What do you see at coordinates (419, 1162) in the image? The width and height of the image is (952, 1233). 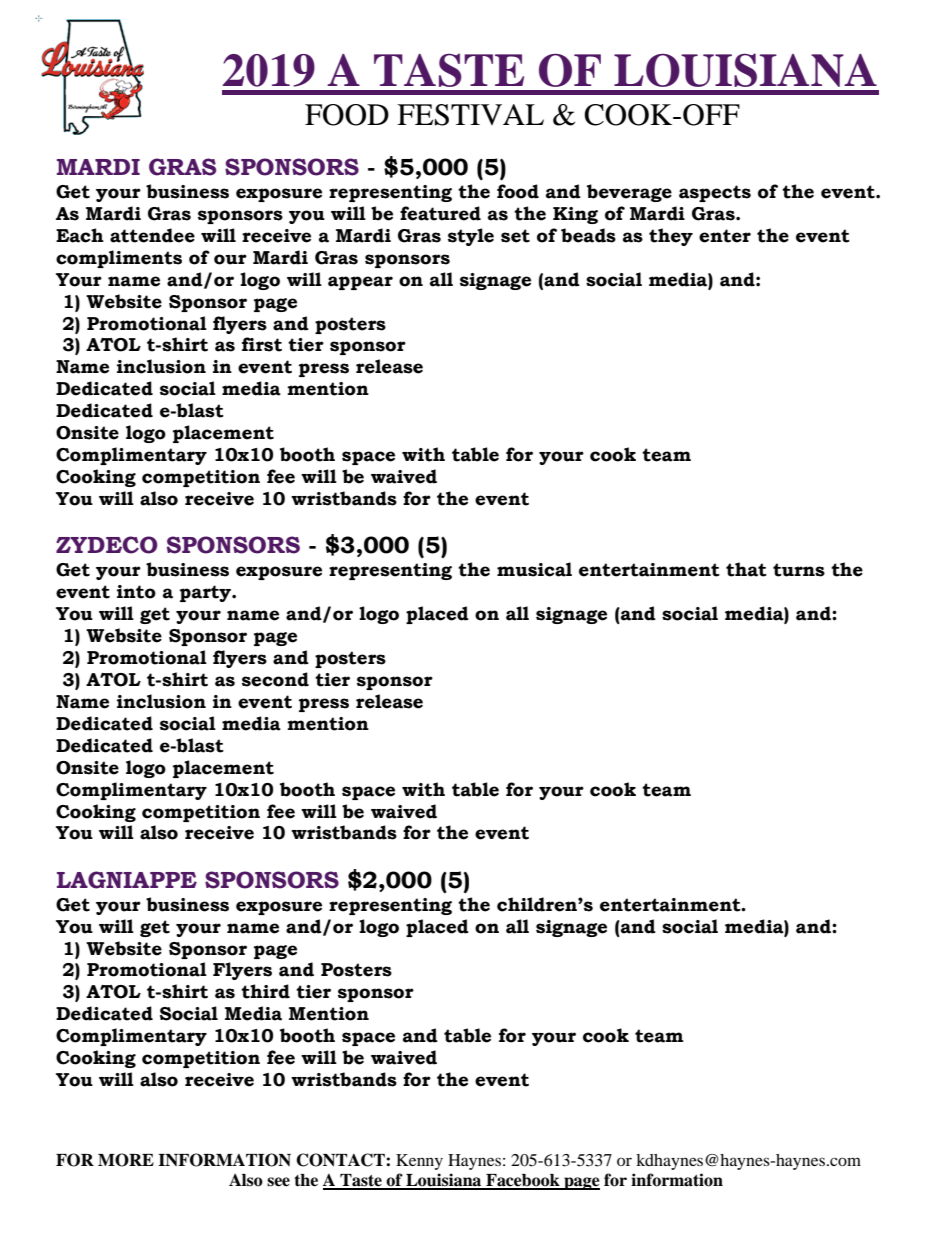 I see `Kenny` at bounding box center [419, 1162].
